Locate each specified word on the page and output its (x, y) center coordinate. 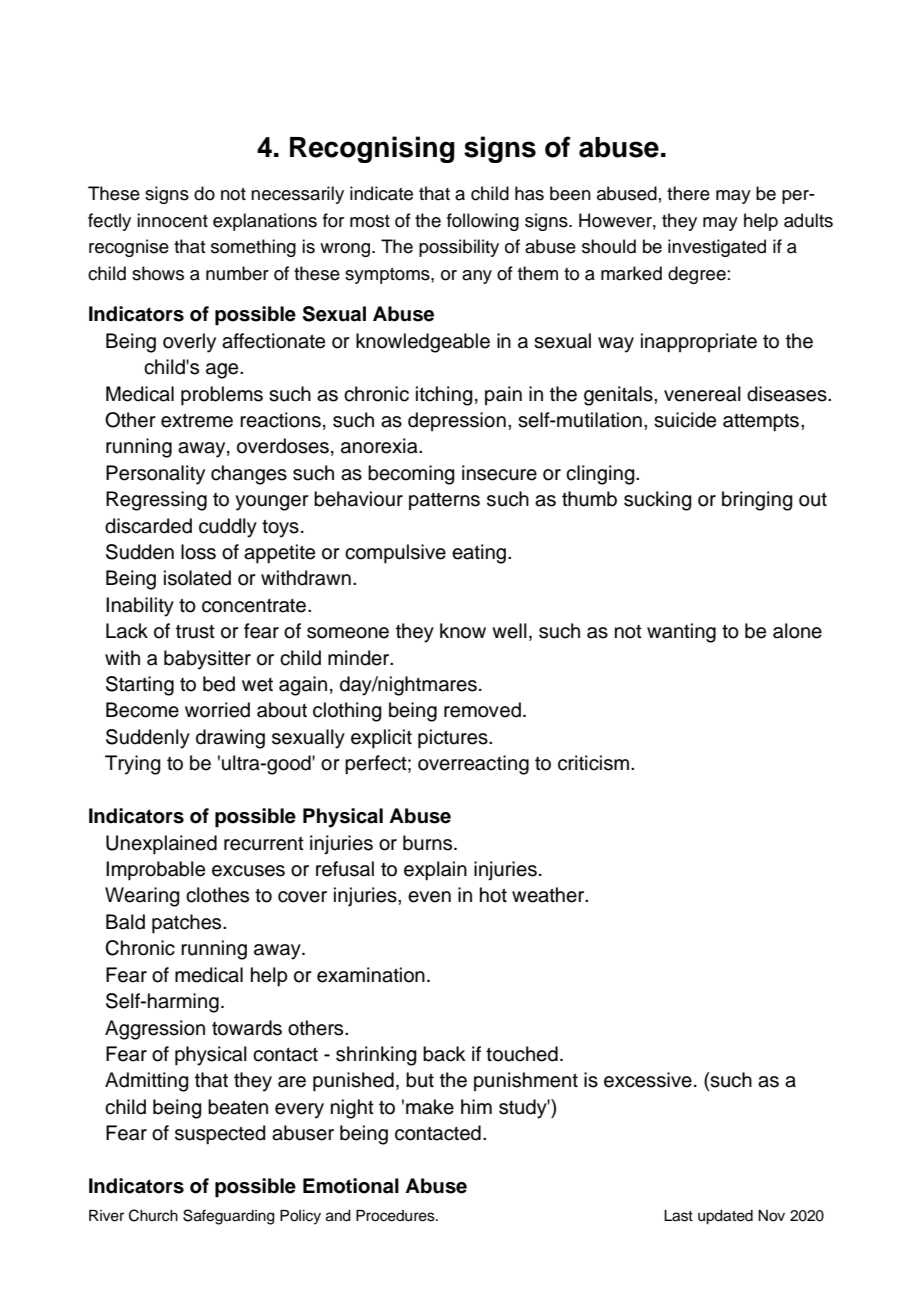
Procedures (396, 1216)
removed (482, 710)
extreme (197, 420)
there (688, 193)
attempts (761, 422)
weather (549, 895)
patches (188, 924)
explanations (265, 222)
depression (457, 421)
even (429, 897)
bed (219, 684)
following (483, 222)
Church (153, 1215)
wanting (681, 633)
